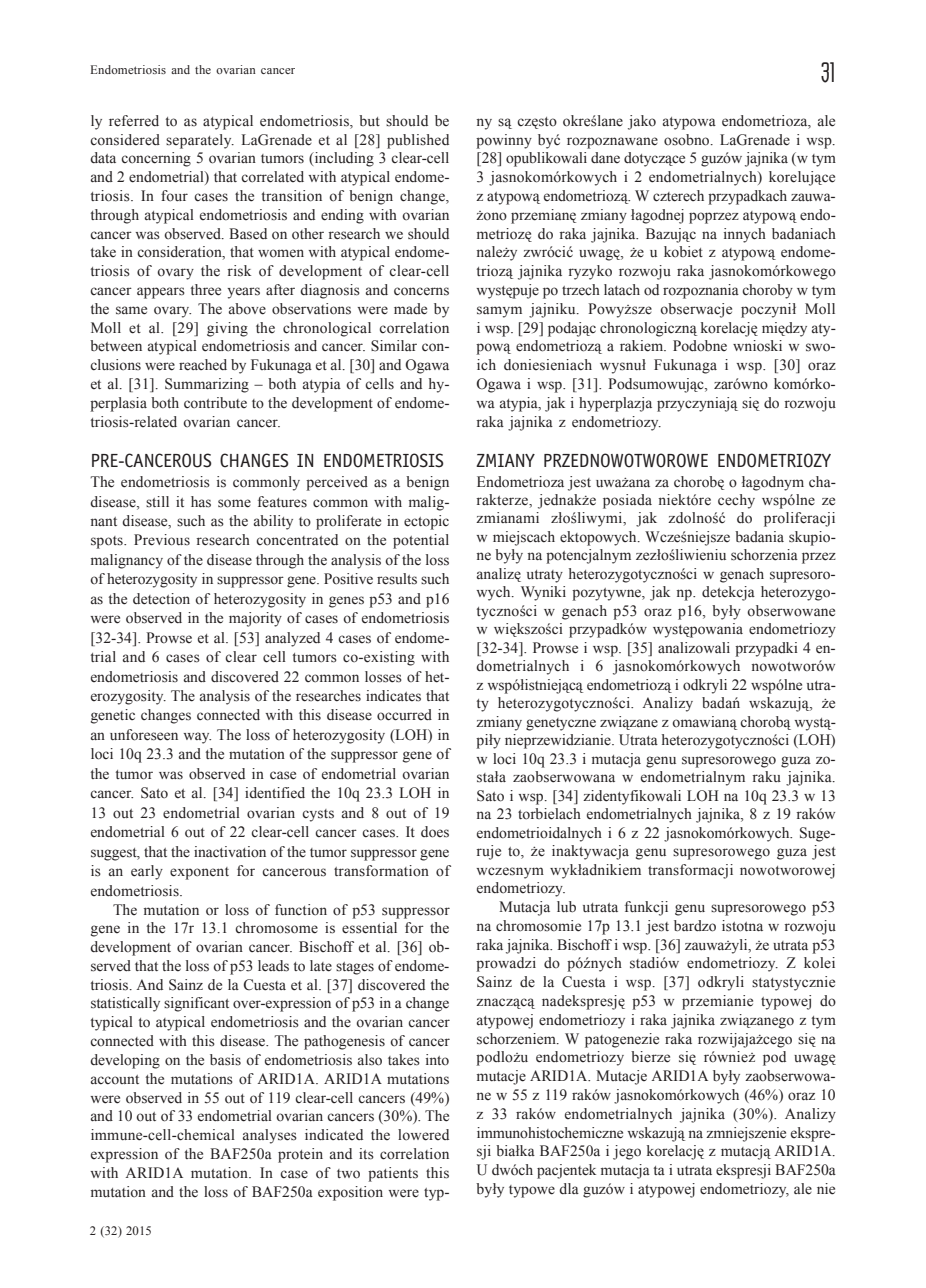 The image size is (926, 1288). What do you see at coordinates (605, 157) in the page?
I see `dane` at bounding box center [605, 157].
